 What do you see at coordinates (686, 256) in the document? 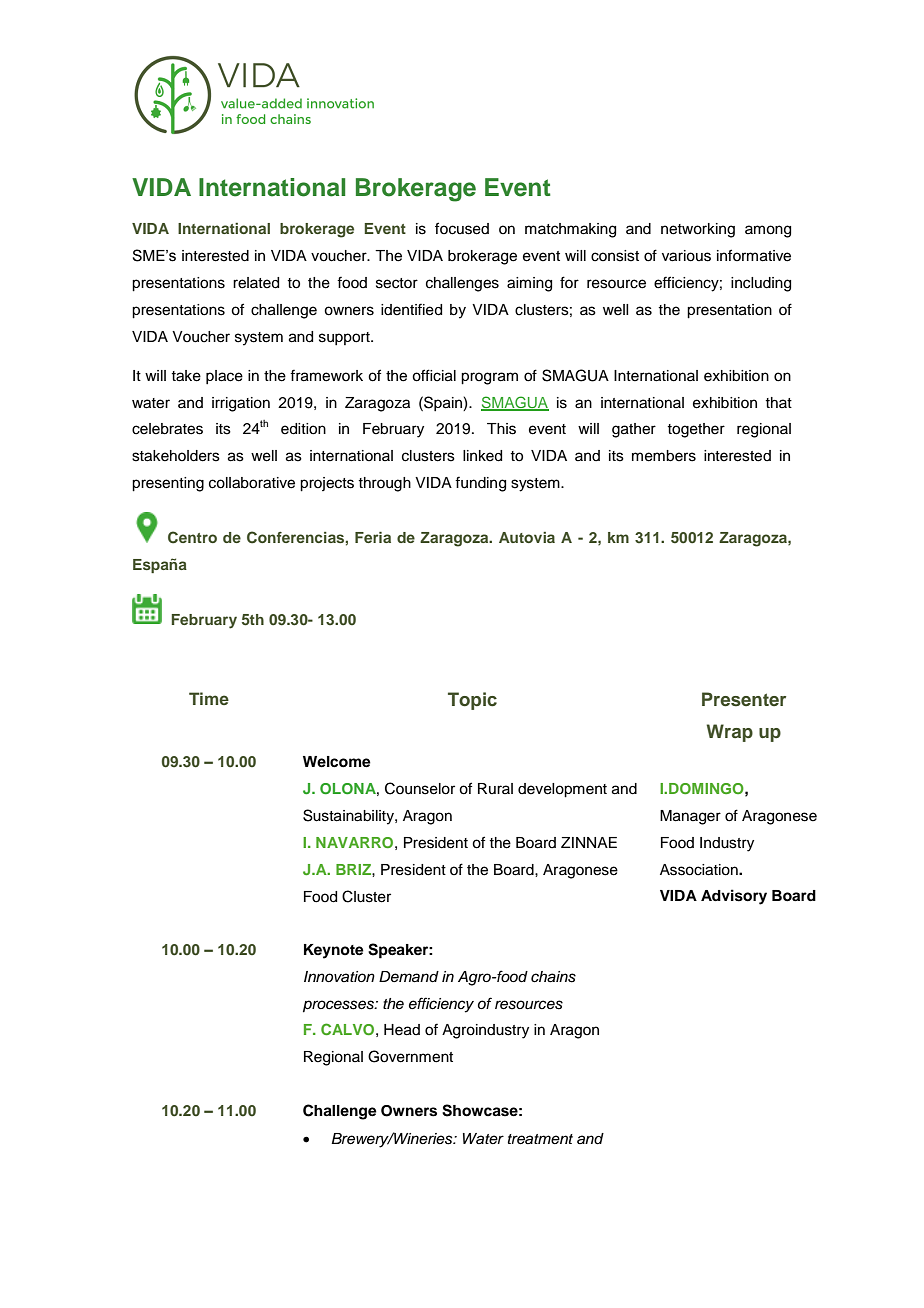
I see `various` at bounding box center [686, 256].
